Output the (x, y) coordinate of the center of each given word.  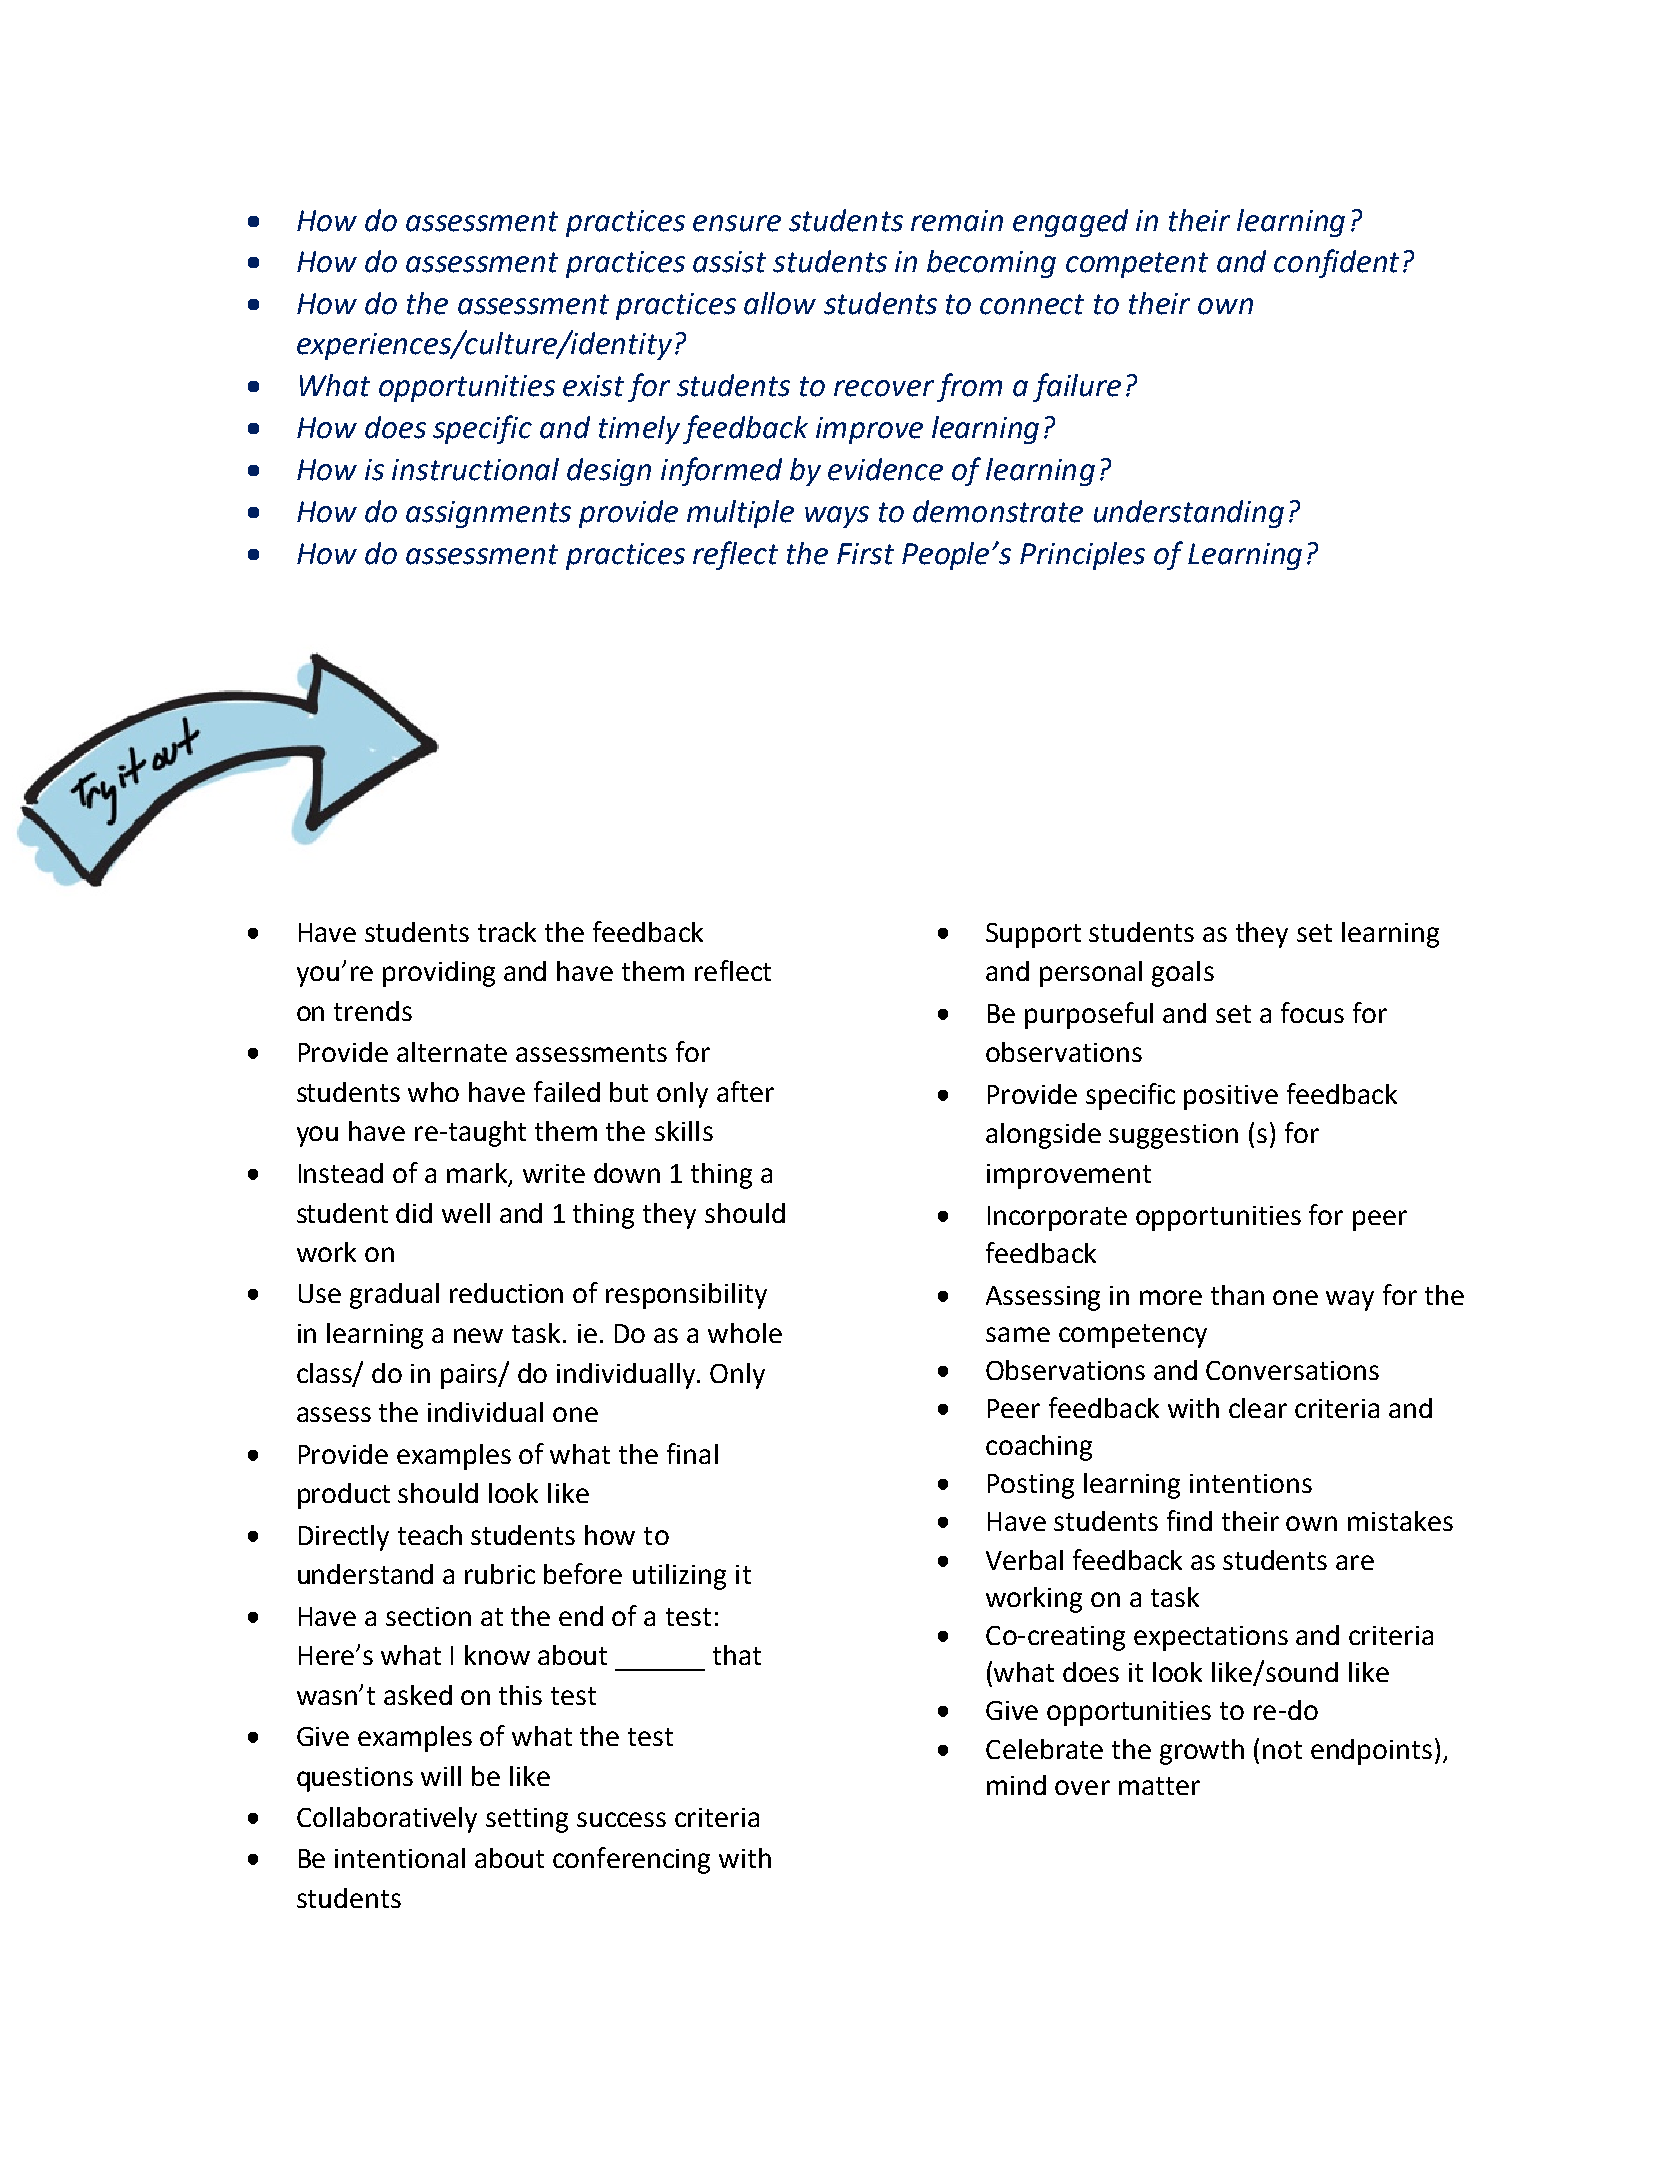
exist (593, 386)
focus (1312, 1012)
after (745, 1091)
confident (1336, 263)
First (865, 554)
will (441, 1776)
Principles (1082, 556)
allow (780, 303)
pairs (470, 1376)
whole (745, 1333)
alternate (452, 1052)
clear (1258, 1408)
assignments (488, 514)
